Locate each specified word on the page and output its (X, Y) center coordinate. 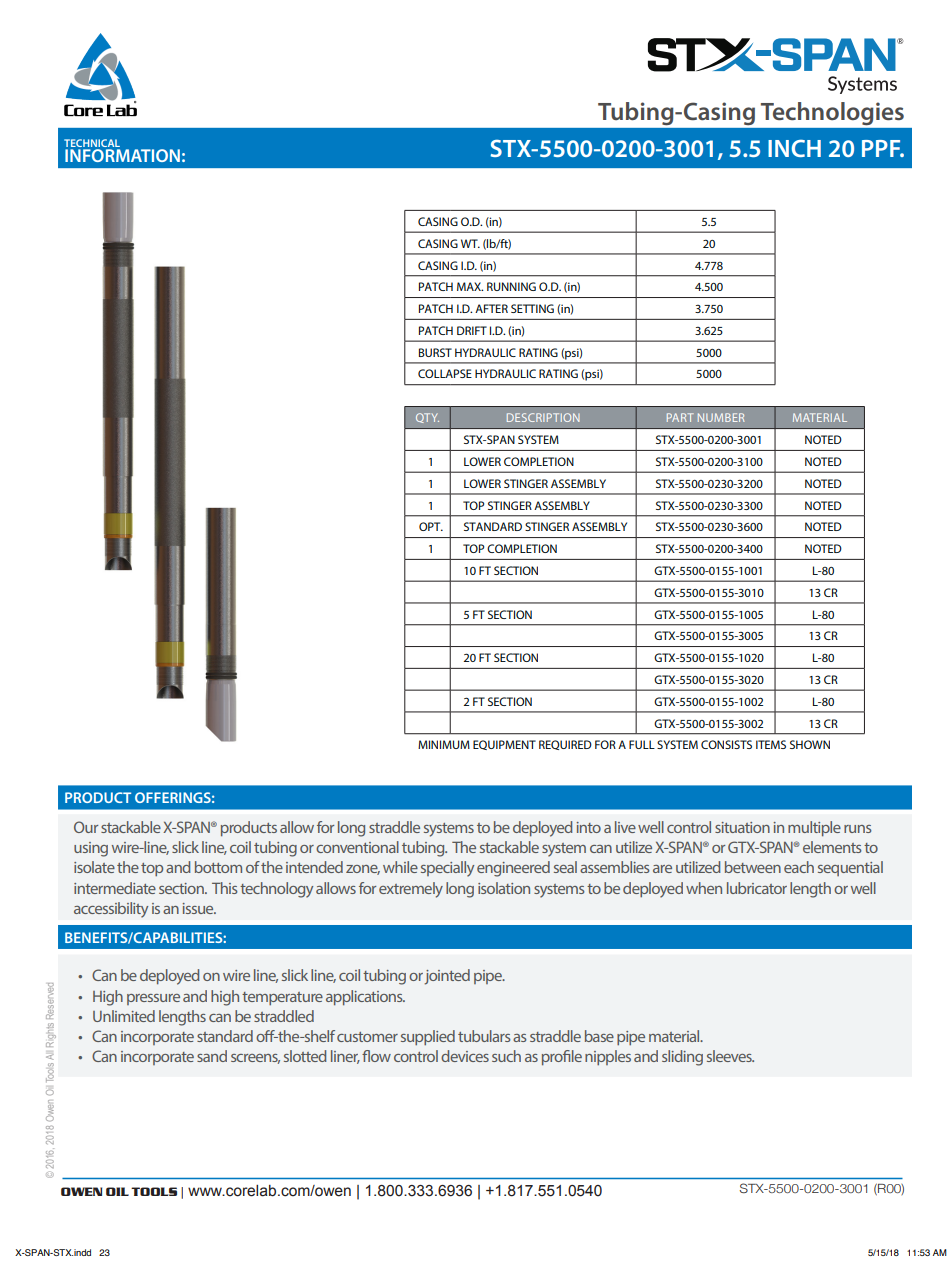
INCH (794, 148)
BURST (435, 352)
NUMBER (721, 417)
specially (447, 869)
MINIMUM (444, 744)
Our (86, 827)
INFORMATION (122, 155)
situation (742, 827)
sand (212, 1056)
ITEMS (771, 744)
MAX (470, 286)
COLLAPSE (445, 373)
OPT (431, 526)
